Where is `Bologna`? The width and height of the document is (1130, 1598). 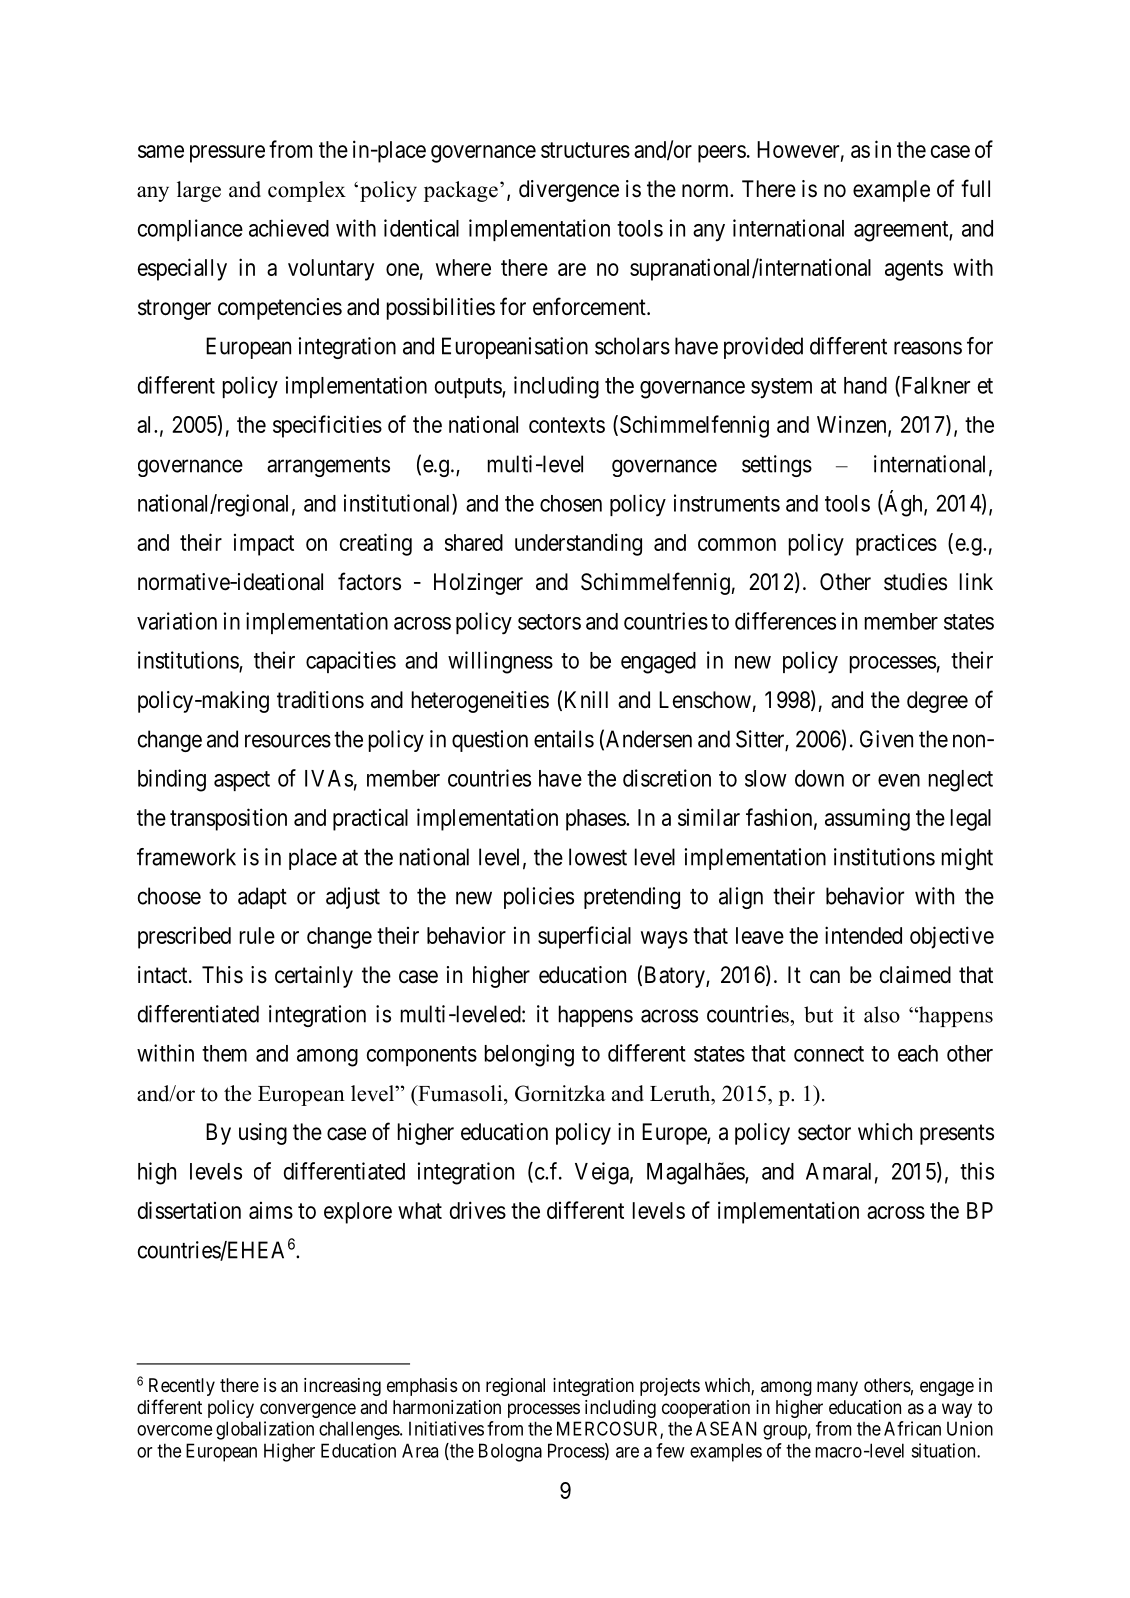
Bologna is located at coordinates (510, 1452).
